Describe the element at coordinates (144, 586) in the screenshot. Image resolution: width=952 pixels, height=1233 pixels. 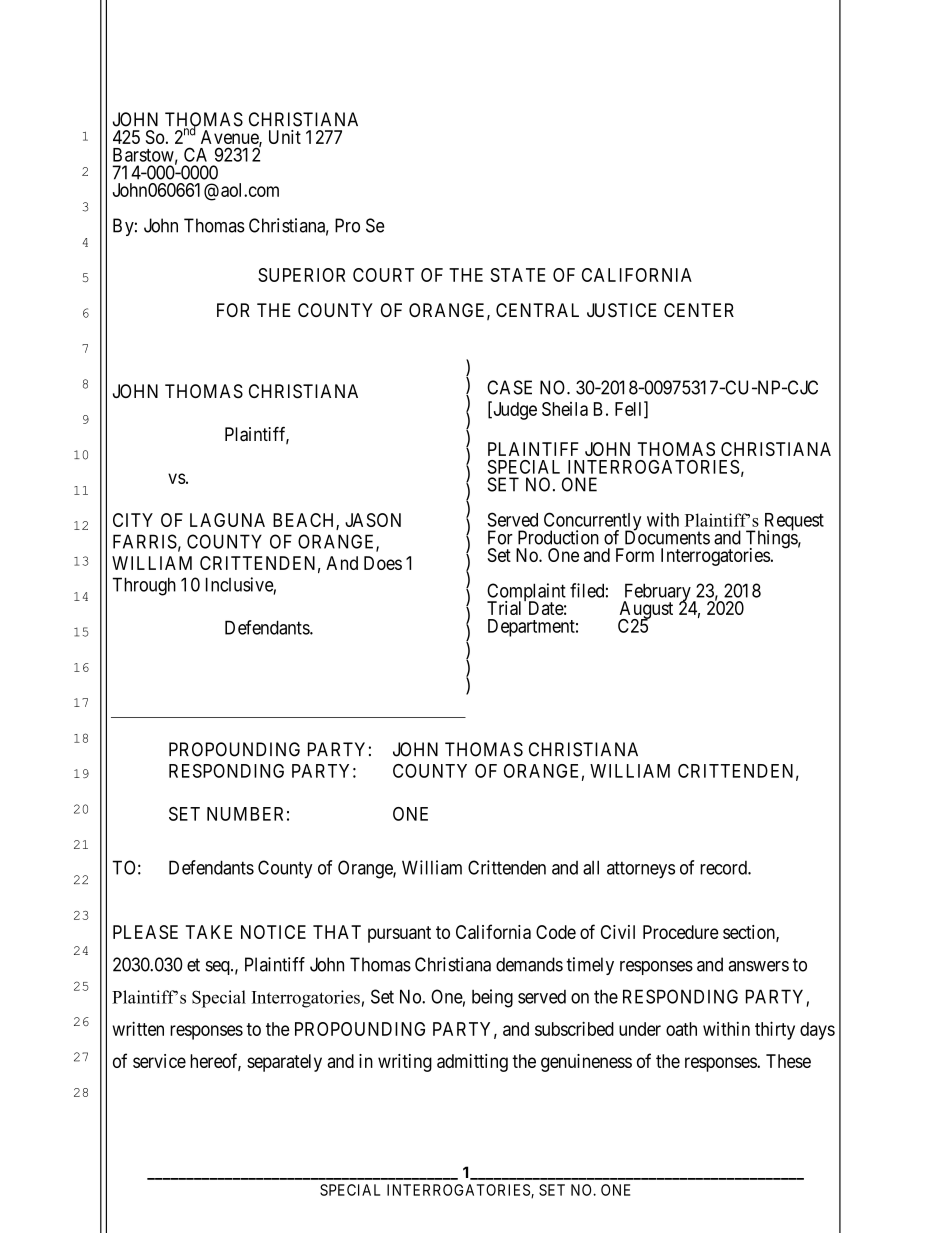
I see `Through` at that location.
